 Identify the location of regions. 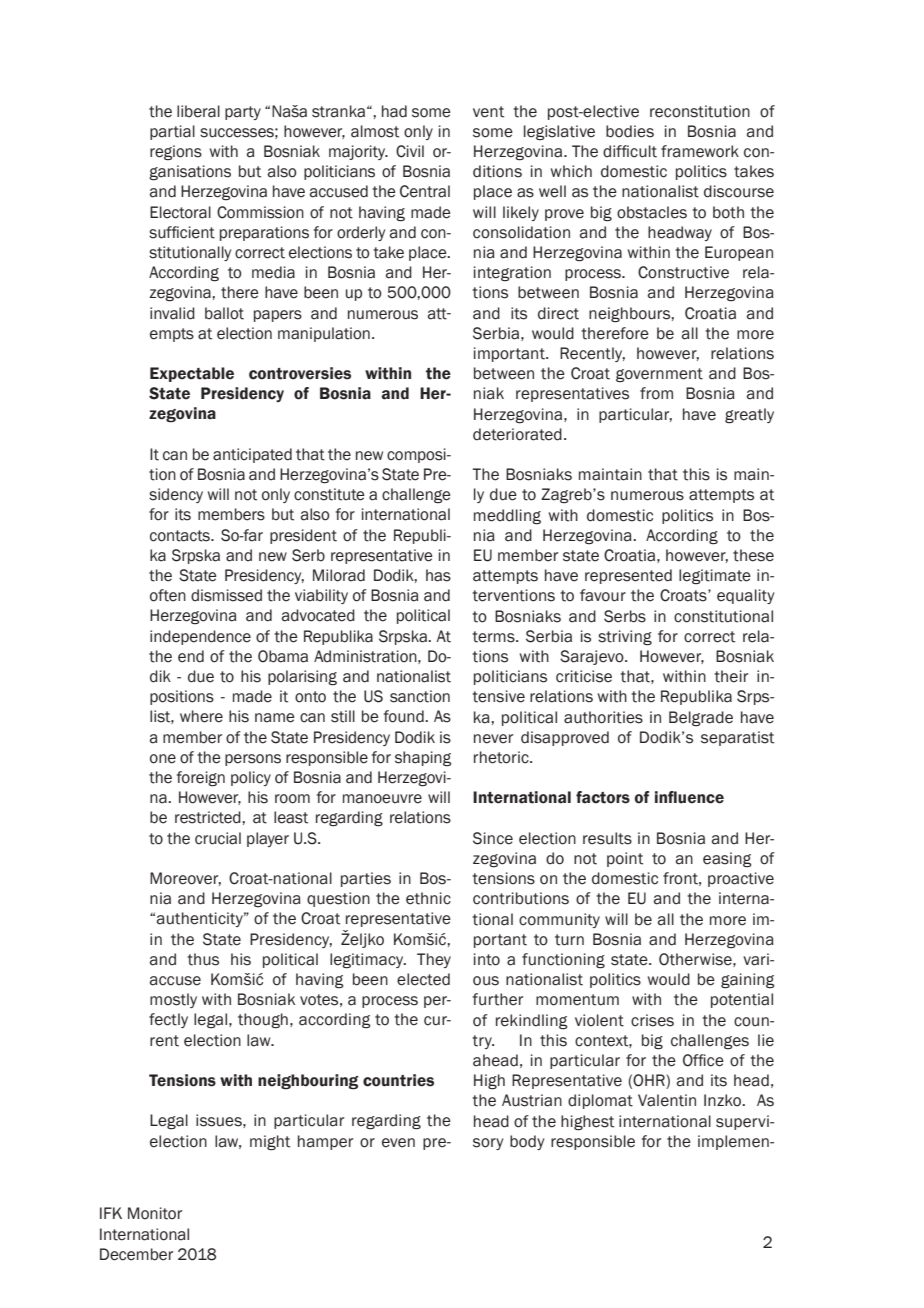
(176, 152).
